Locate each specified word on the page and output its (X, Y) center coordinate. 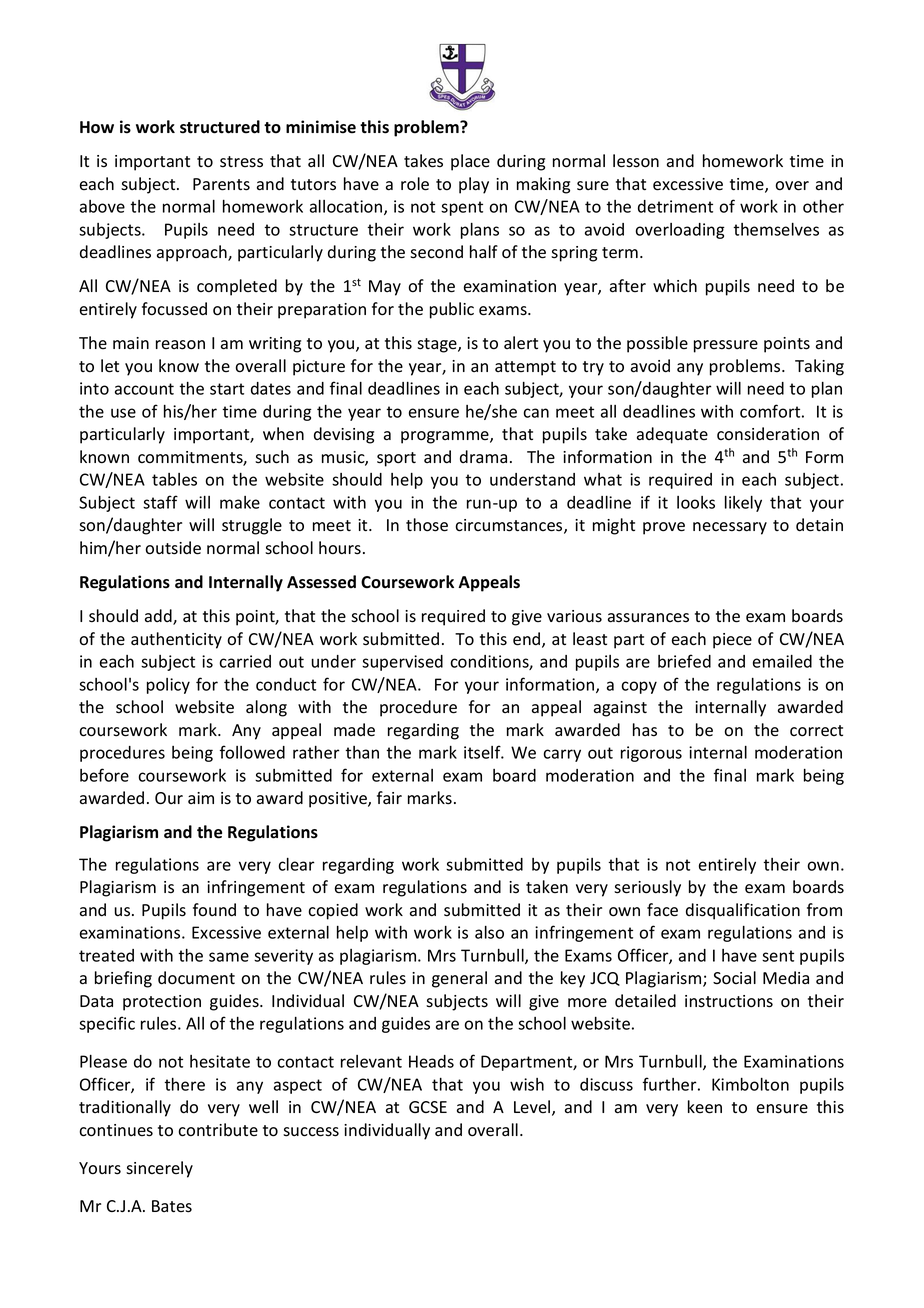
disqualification (743, 911)
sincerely (159, 1169)
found (214, 910)
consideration (768, 434)
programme (446, 437)
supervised (402, 663)
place (470, 162)
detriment (675, 206)
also (489, 932)
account (144, 389)
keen (705, 1107)
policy (168, 686)
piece (732, 641)
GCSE (428, 1107)
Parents (221, 184)
